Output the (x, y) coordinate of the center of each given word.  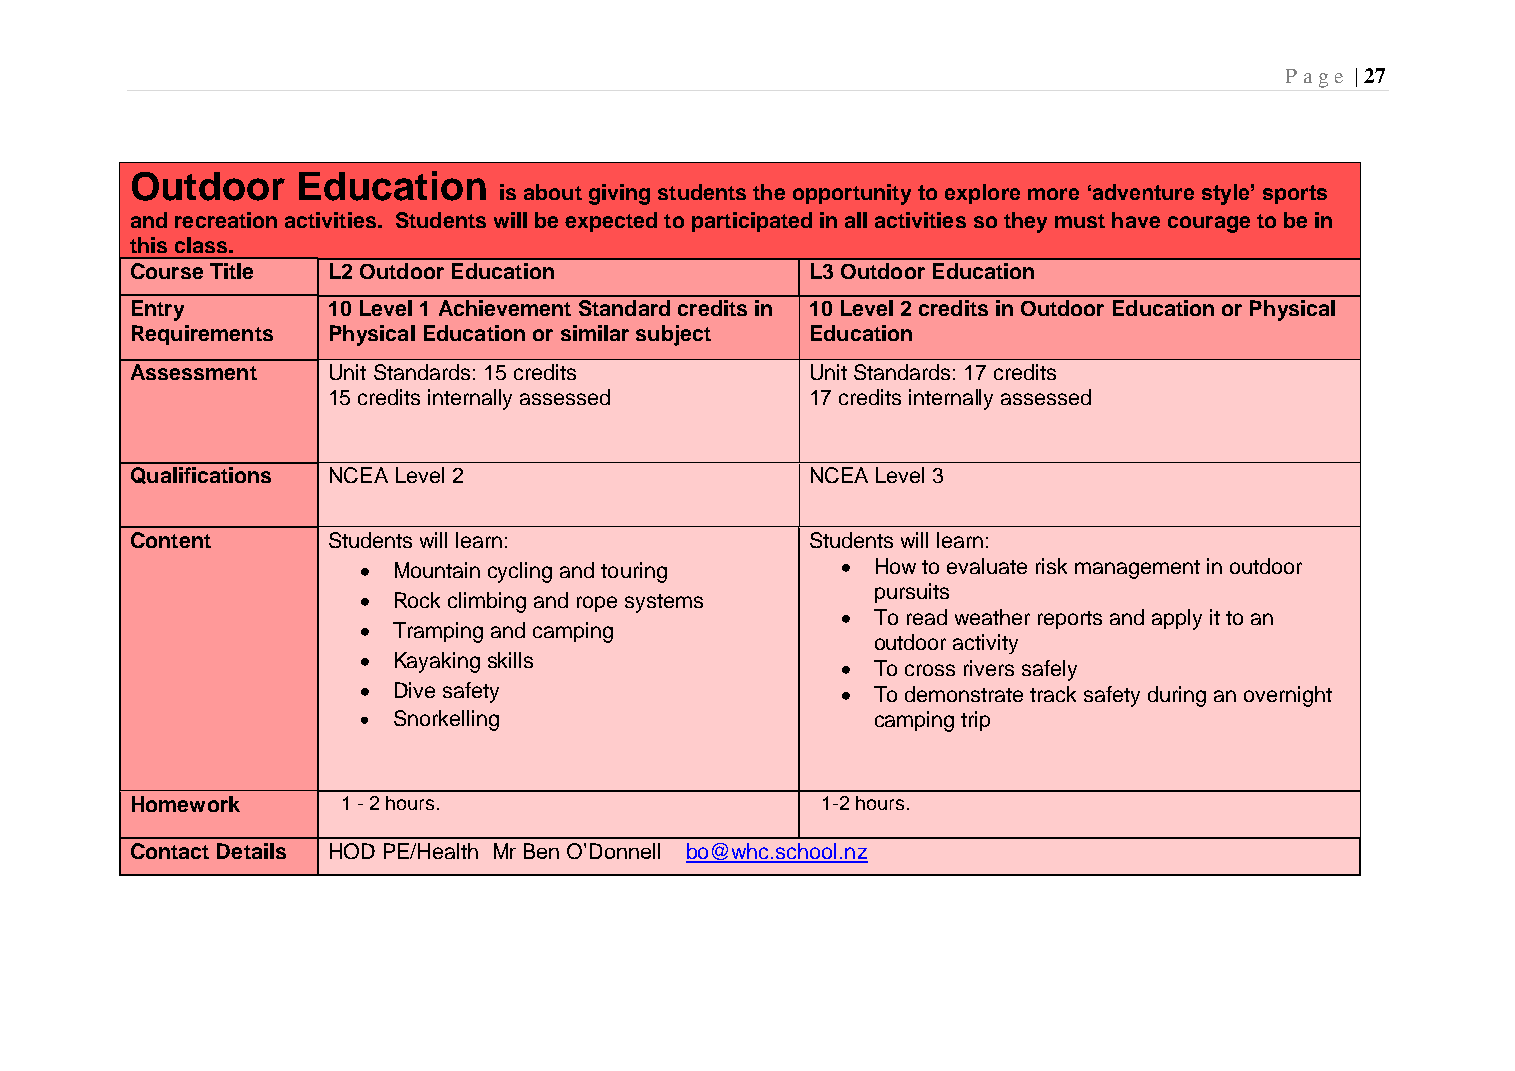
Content (171, 540)
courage (1209, 224)
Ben (541, 851)
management (1137, 569)
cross (930, 670)
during (1177, 696)
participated (752, 222)
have (1136, 220)
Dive (415, 690)
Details (251, 851)
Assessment (194, 372)
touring (634, 572)
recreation (226, 220)
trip (975, 721)
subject (673, 335)
